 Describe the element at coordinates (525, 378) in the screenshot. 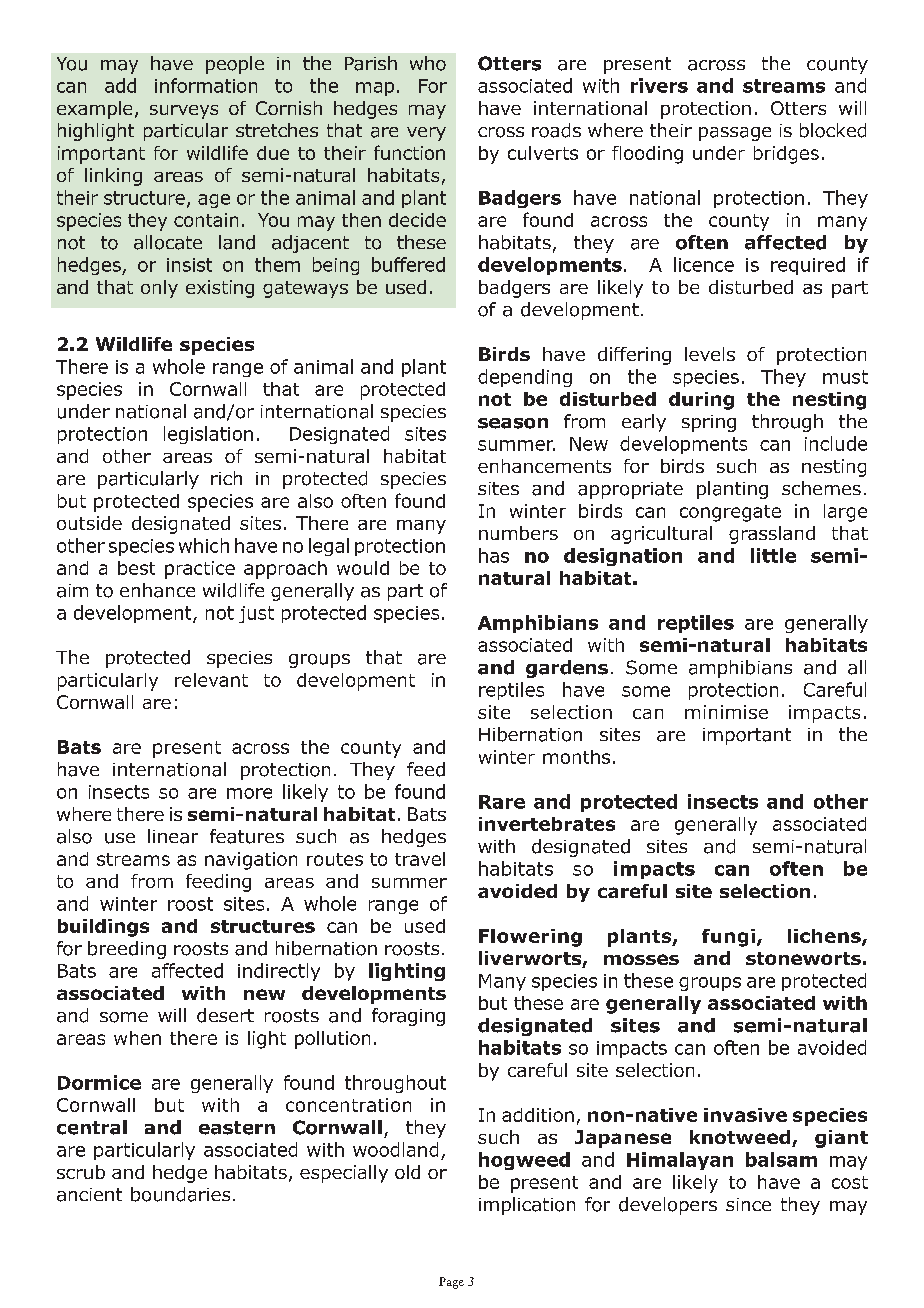

I see `depending` at that location.
